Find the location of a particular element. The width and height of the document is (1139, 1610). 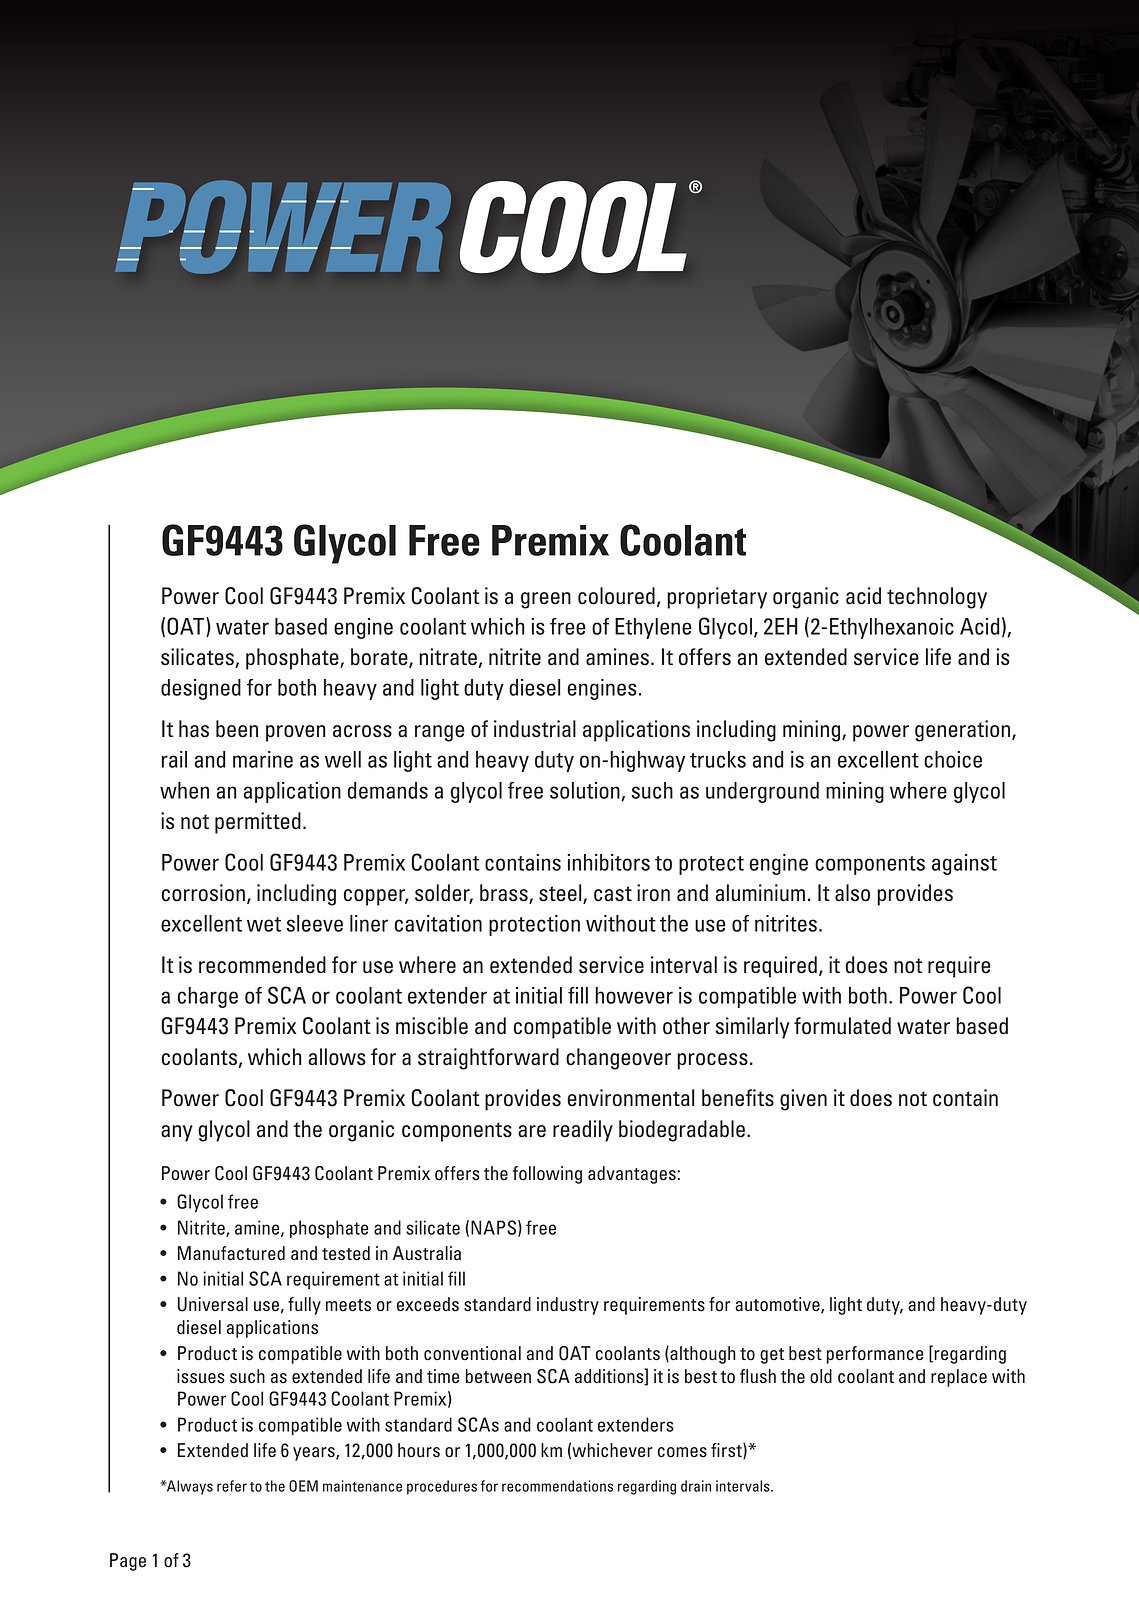

green is located at coordinates (546, 600).
